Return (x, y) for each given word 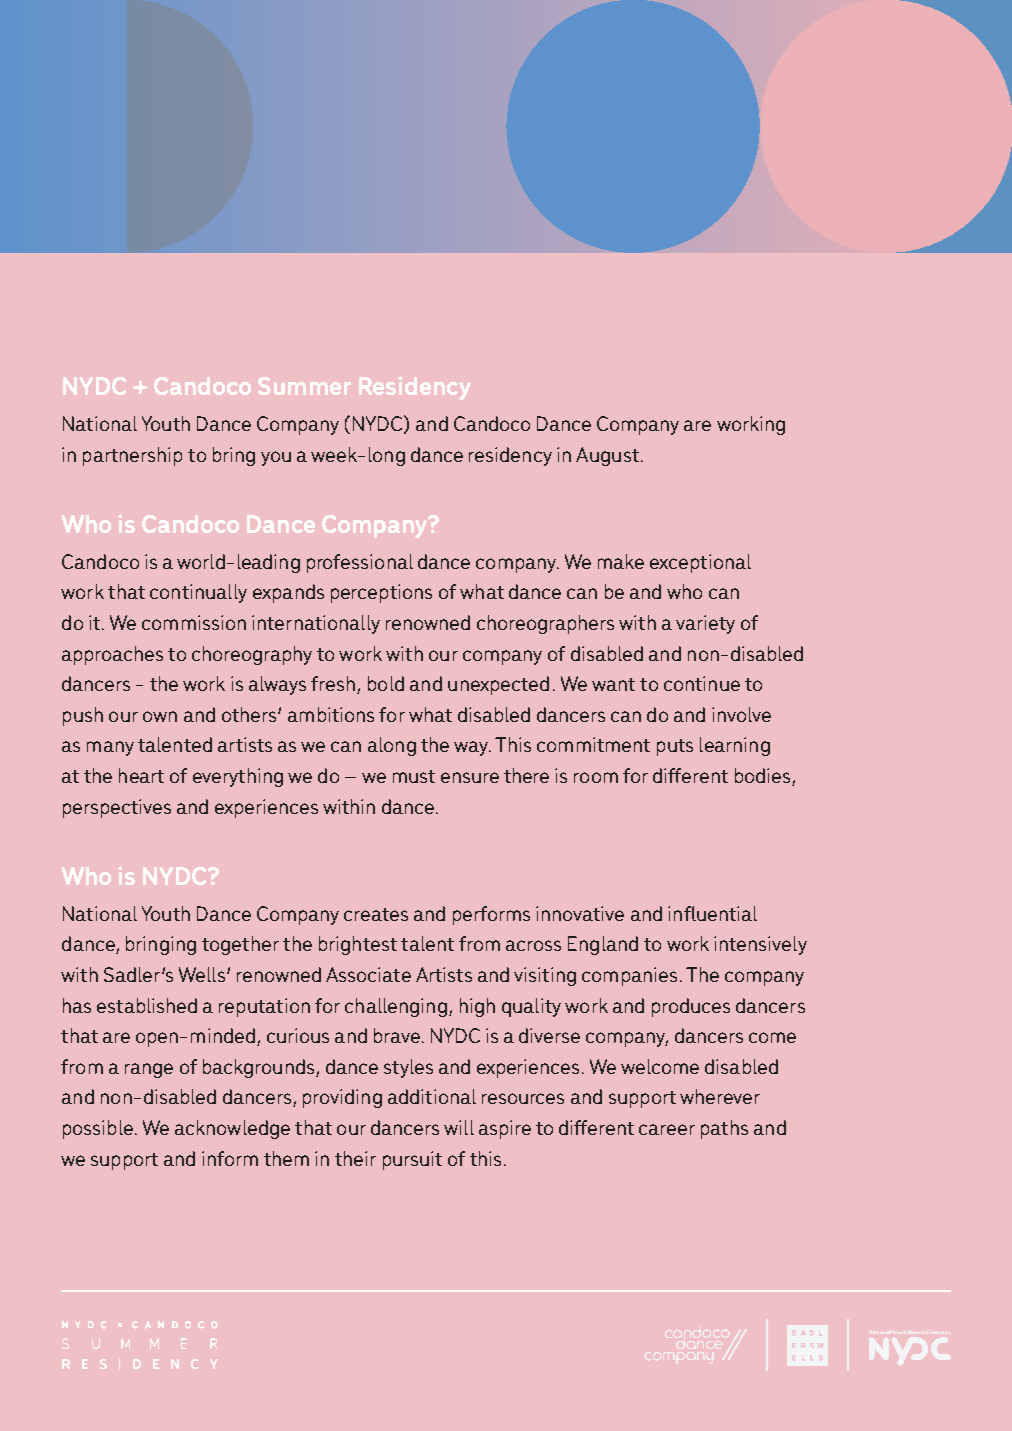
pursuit (412, 1160)
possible (98, 1129)
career (667, 1129)
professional (360, 563)
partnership (132, 456)
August (607, 456)
